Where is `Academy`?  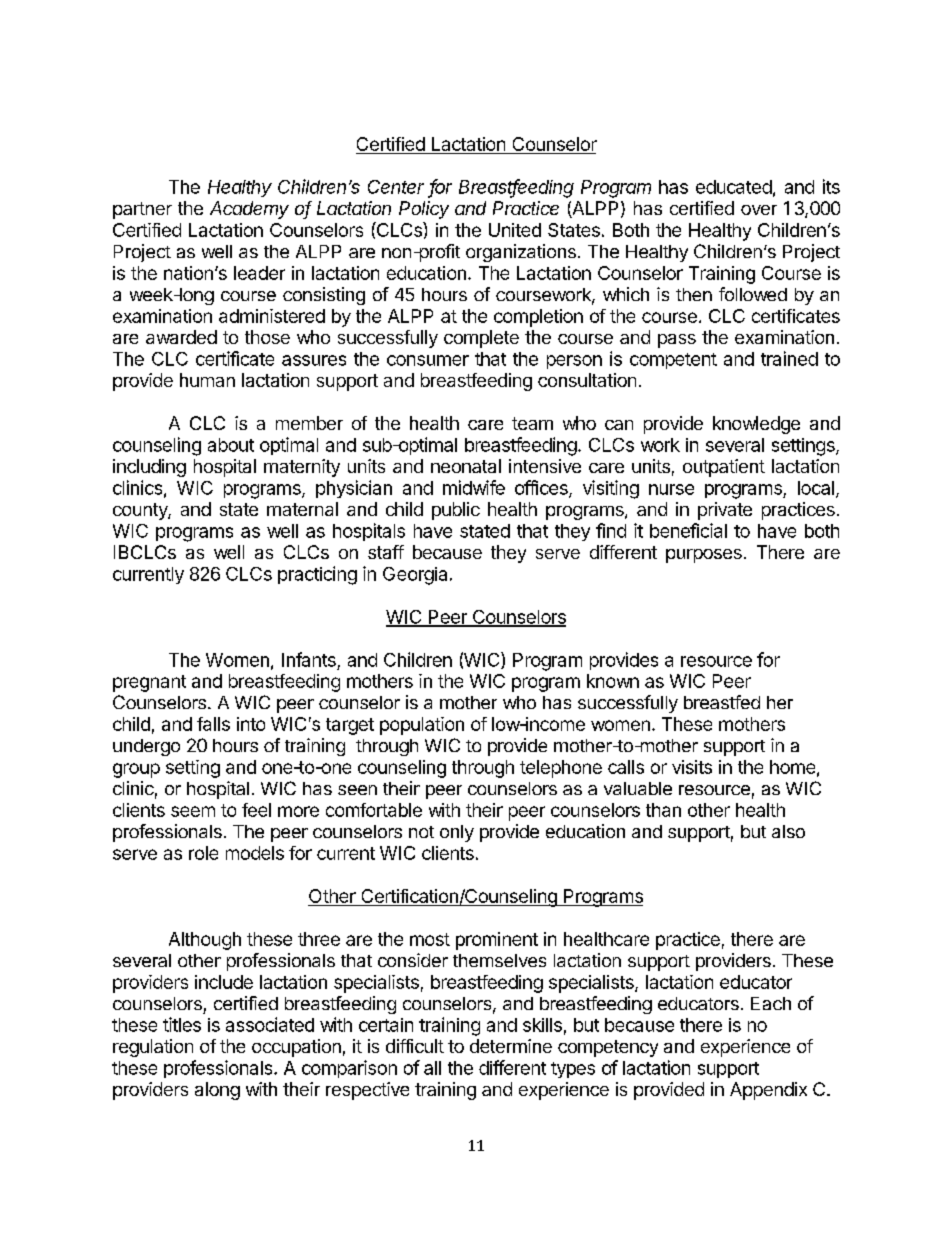 Academy is located at coordinates (249, 210).
